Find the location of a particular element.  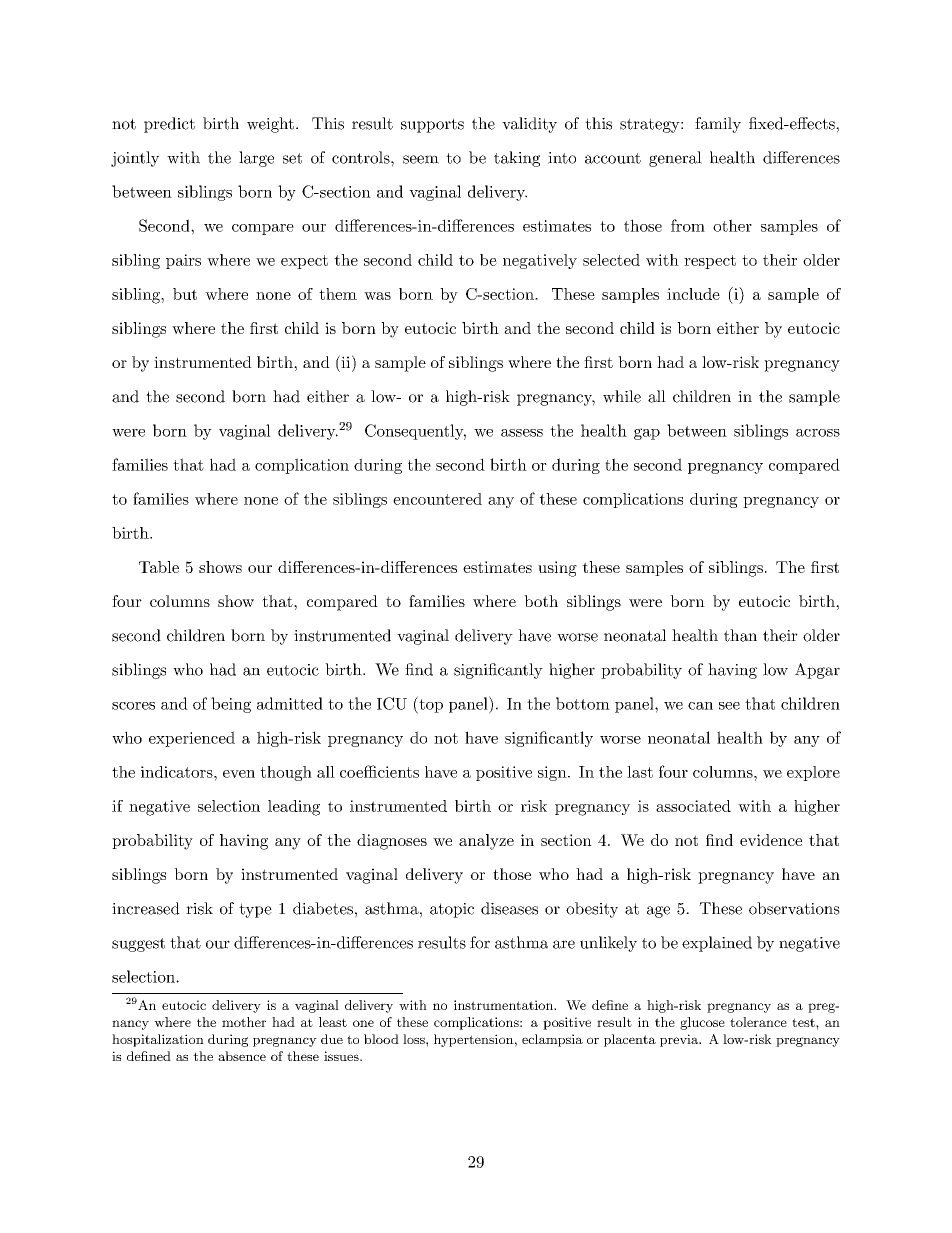

hypertension is located at coordinates (474, 1040).
